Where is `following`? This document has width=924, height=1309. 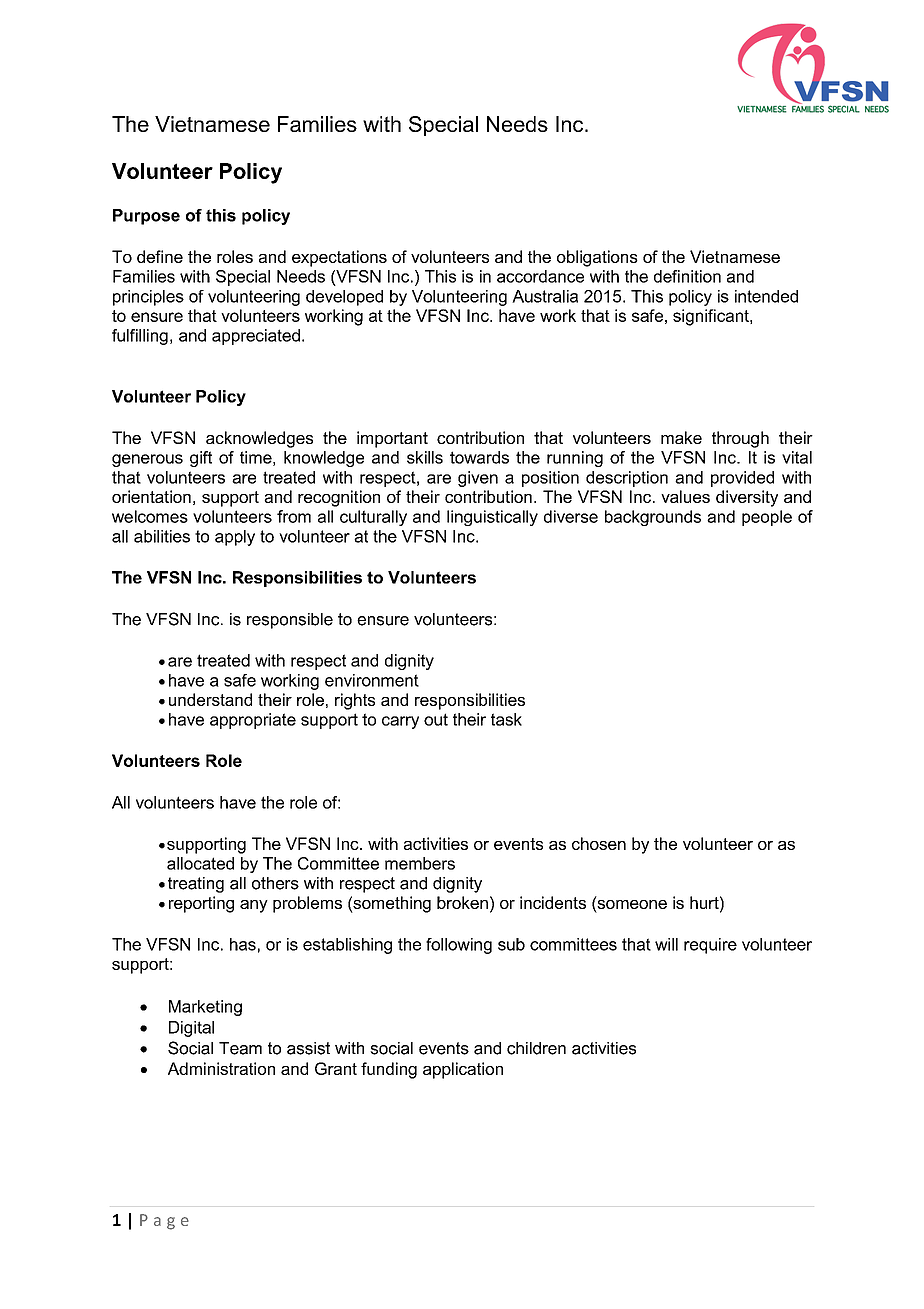 following is located at coordinates (459, 946).
